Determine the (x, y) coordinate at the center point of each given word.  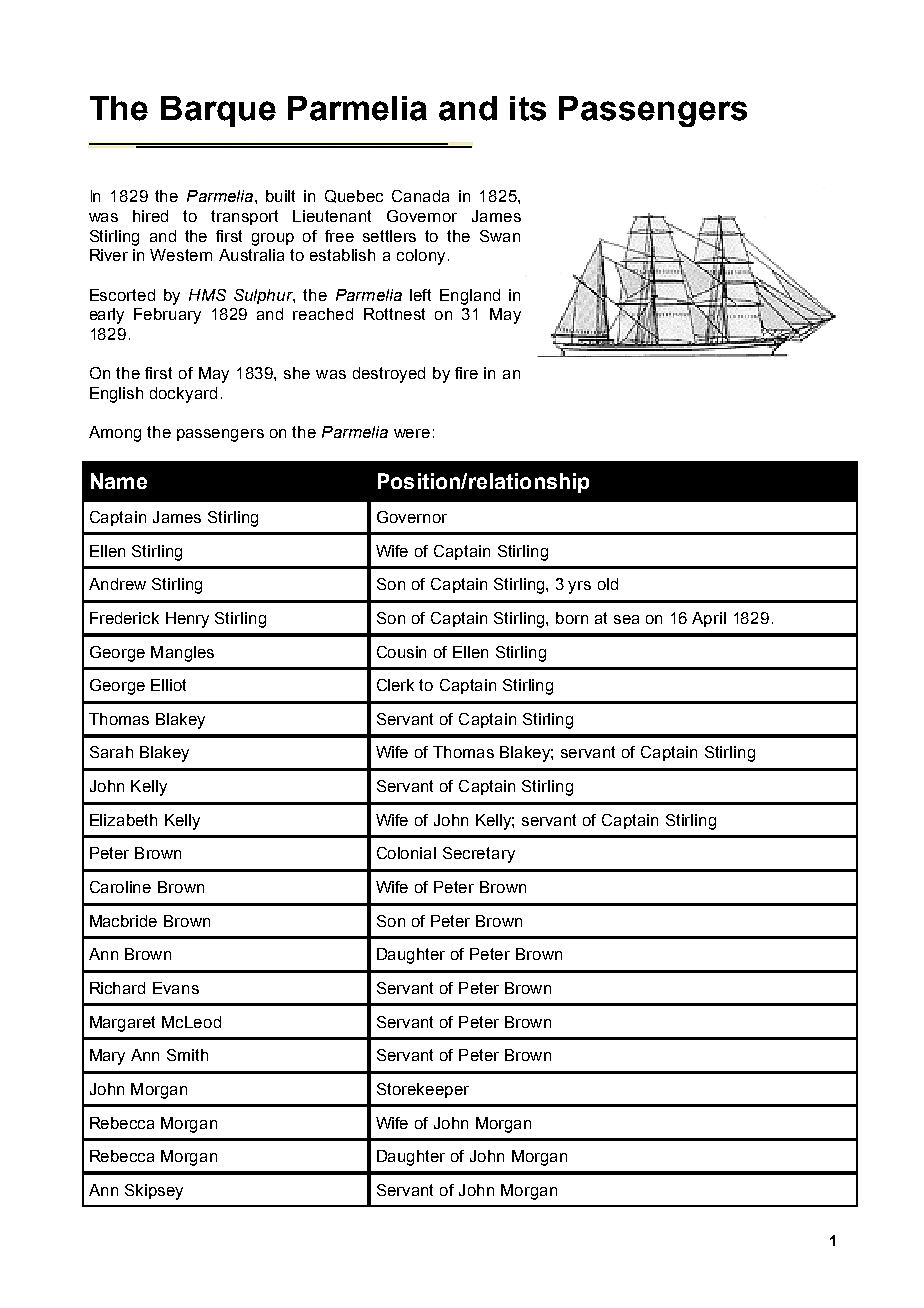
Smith (187, 1055)
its (528, 108)
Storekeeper (423, 1090)
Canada (420, 196)
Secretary (479, 855)
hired (150, 216)
